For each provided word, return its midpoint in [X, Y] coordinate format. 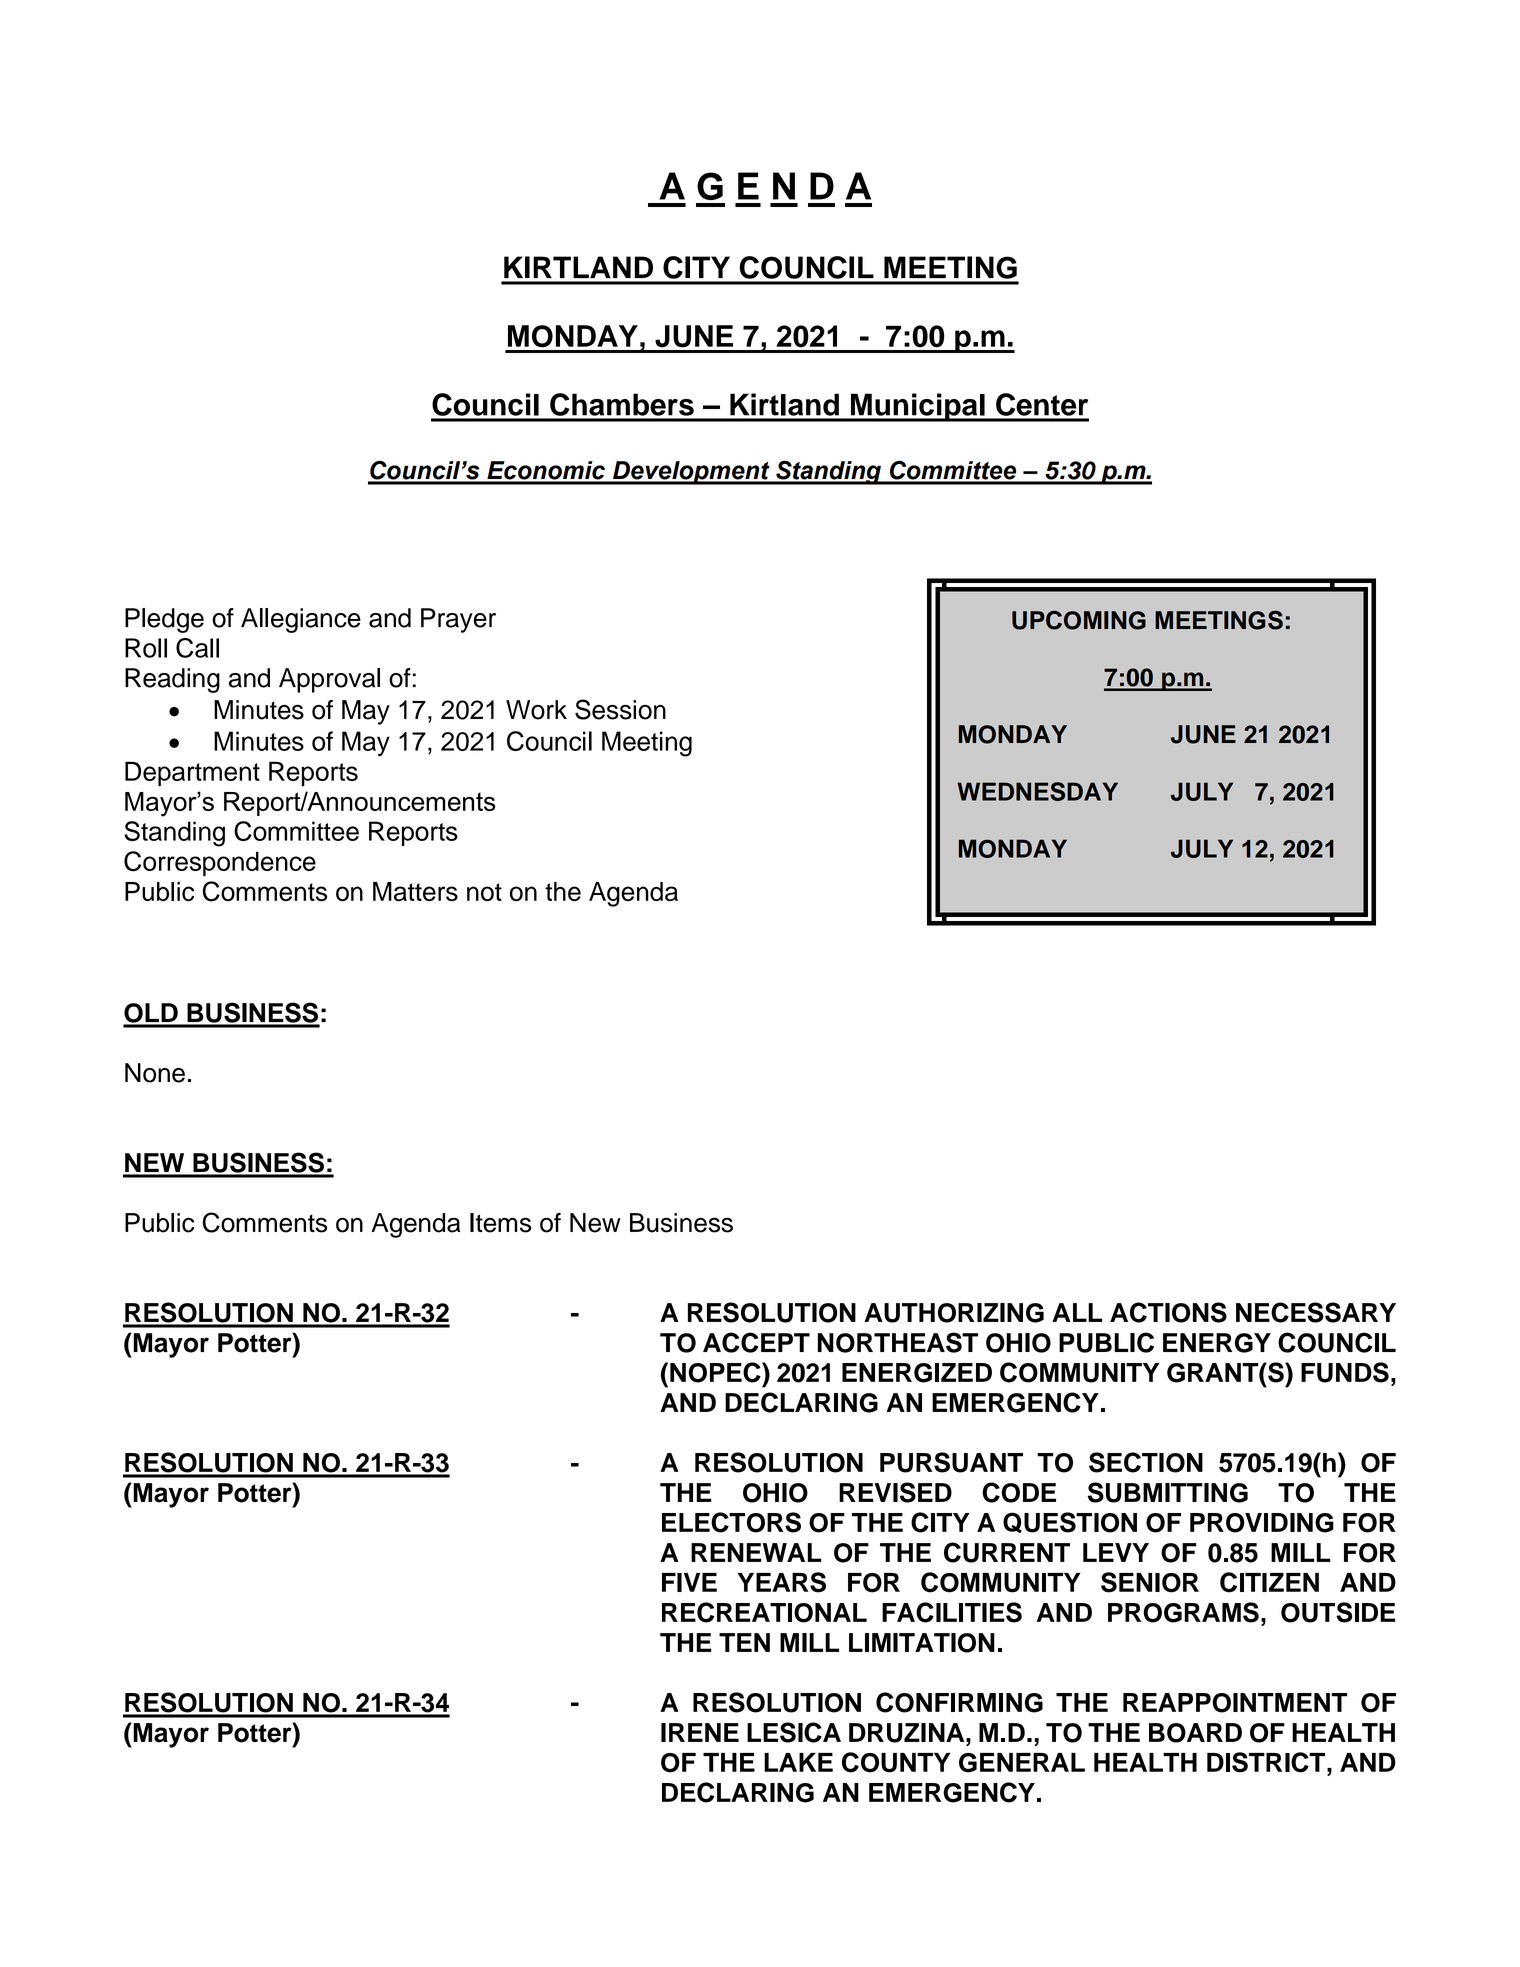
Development [691, 473]
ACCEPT [756, 1342]
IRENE [700, 1732]
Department [192, 773]
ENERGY [1217, 1343]
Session [620, 709]
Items [500, 1223]
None [155, 1073]
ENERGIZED [917, 1373]
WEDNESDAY [1037, 791]
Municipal [917, 407]
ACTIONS [1168, 1312]
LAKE [798, 1762]
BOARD [1195, 1733]
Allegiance [301, 620]
